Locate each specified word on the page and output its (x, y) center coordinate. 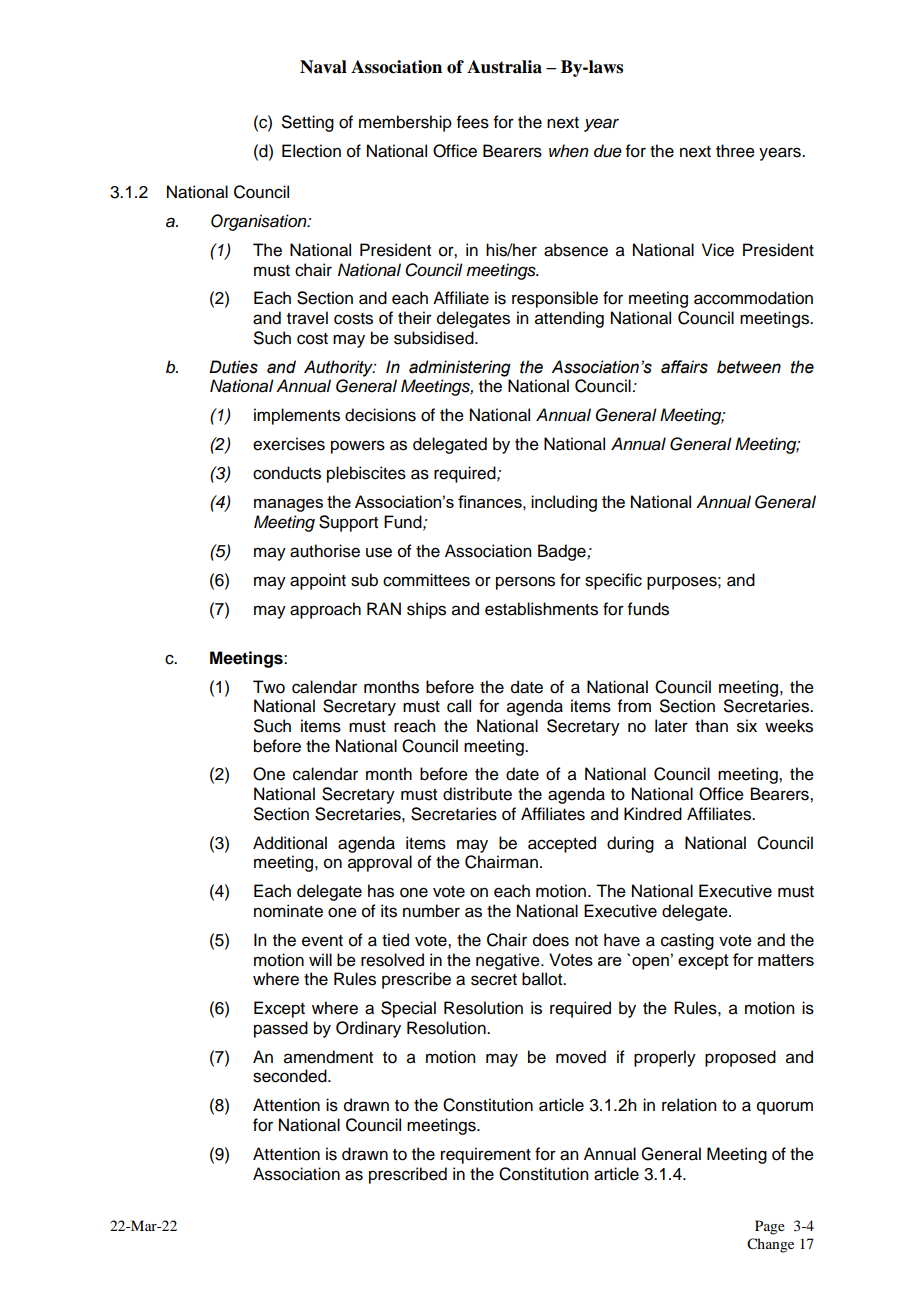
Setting (308, 123)
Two (269, 687)
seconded (291, 1076)
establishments (541, 609)
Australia (504, 67)
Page (770, 1227)
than (711, 726)
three (735, 151)
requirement (486, 1155)
